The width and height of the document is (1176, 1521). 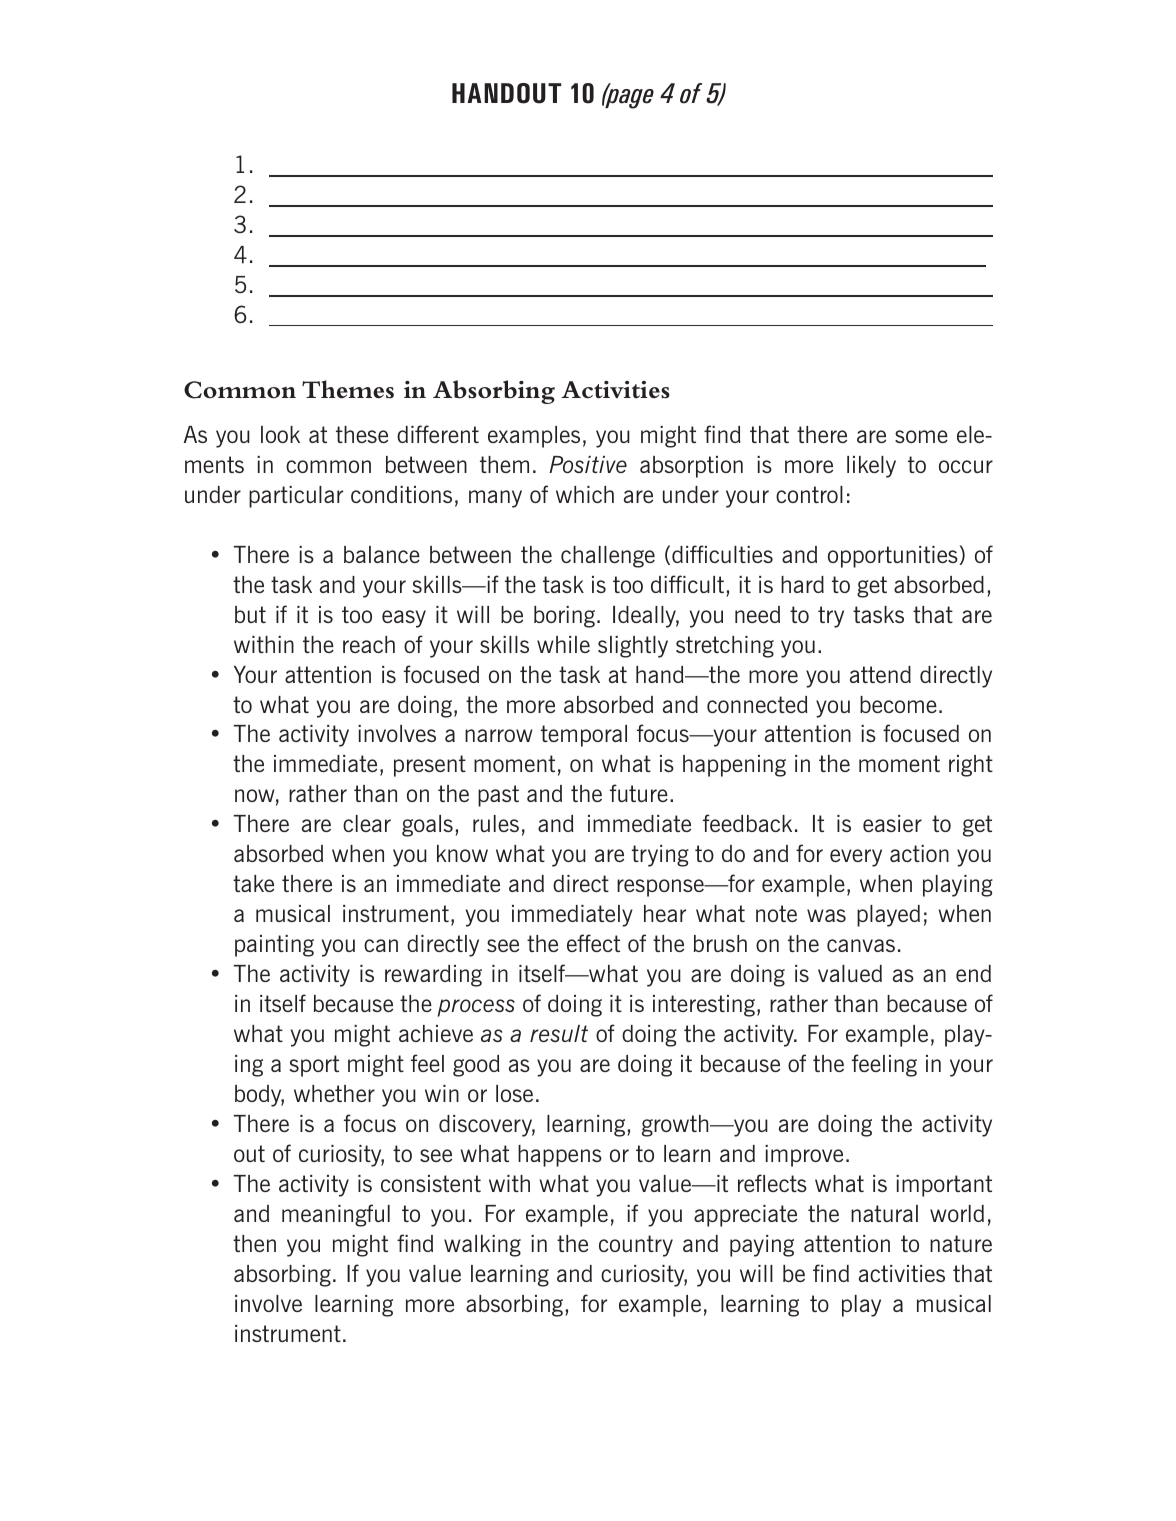 What do you see at coordinates (871, 467) in the document?
I see `likely` at bounding box center [871, 467].
